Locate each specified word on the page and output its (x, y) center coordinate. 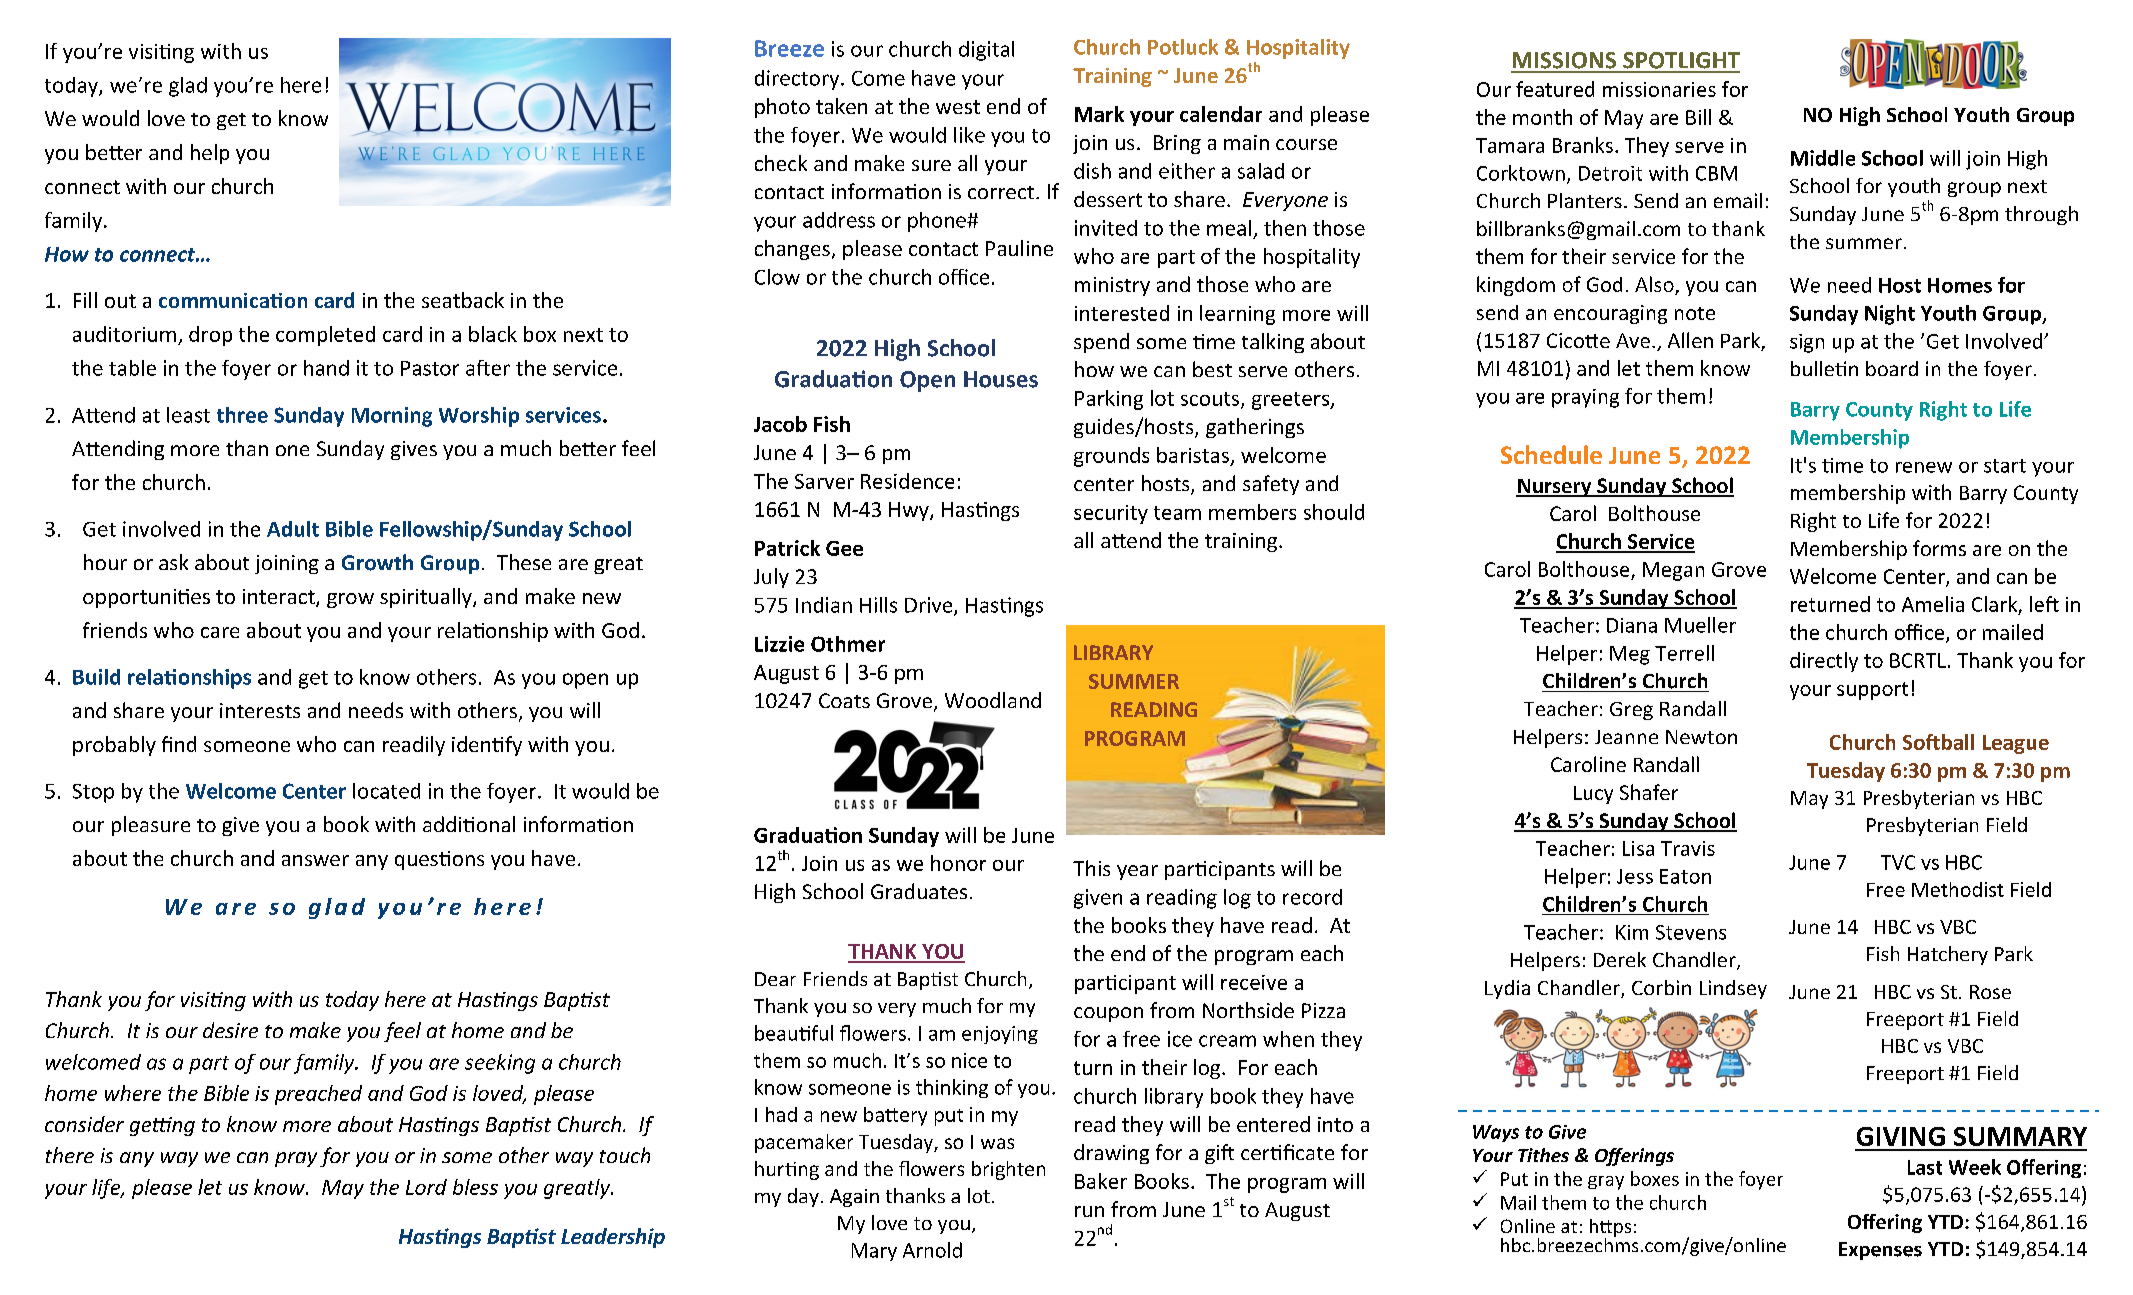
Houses (1001, 379)
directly (1824, 662)
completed (325, 336)
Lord (426, 1187)
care (220, 632)
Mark (1099, 114)
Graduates (919, 891)
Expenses (1880, 1251)
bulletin (1824, 368)
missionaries (1659, 89)
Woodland (993, 700)
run (1089, 1211)
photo (782, 108)
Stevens (1691, 932)
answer (315, 860)
